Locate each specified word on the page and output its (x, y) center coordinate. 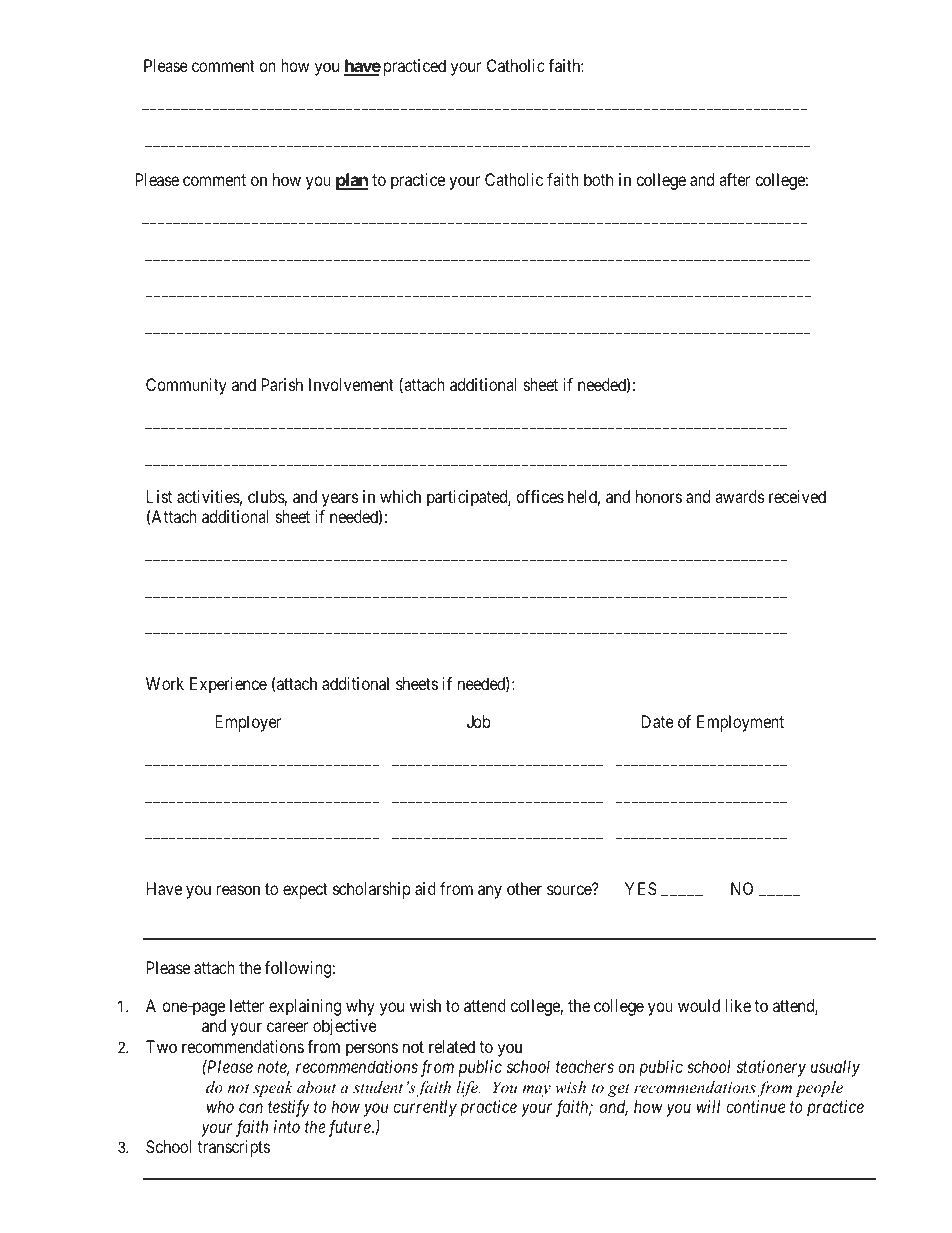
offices (540, 496)
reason (238, 890)
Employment (740, 723)
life (468, 1089)
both (598, 179)
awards (740, 496)
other (524, 888)
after (734, 179)
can (251, 1108)
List (159, 496)
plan (352, 181)
